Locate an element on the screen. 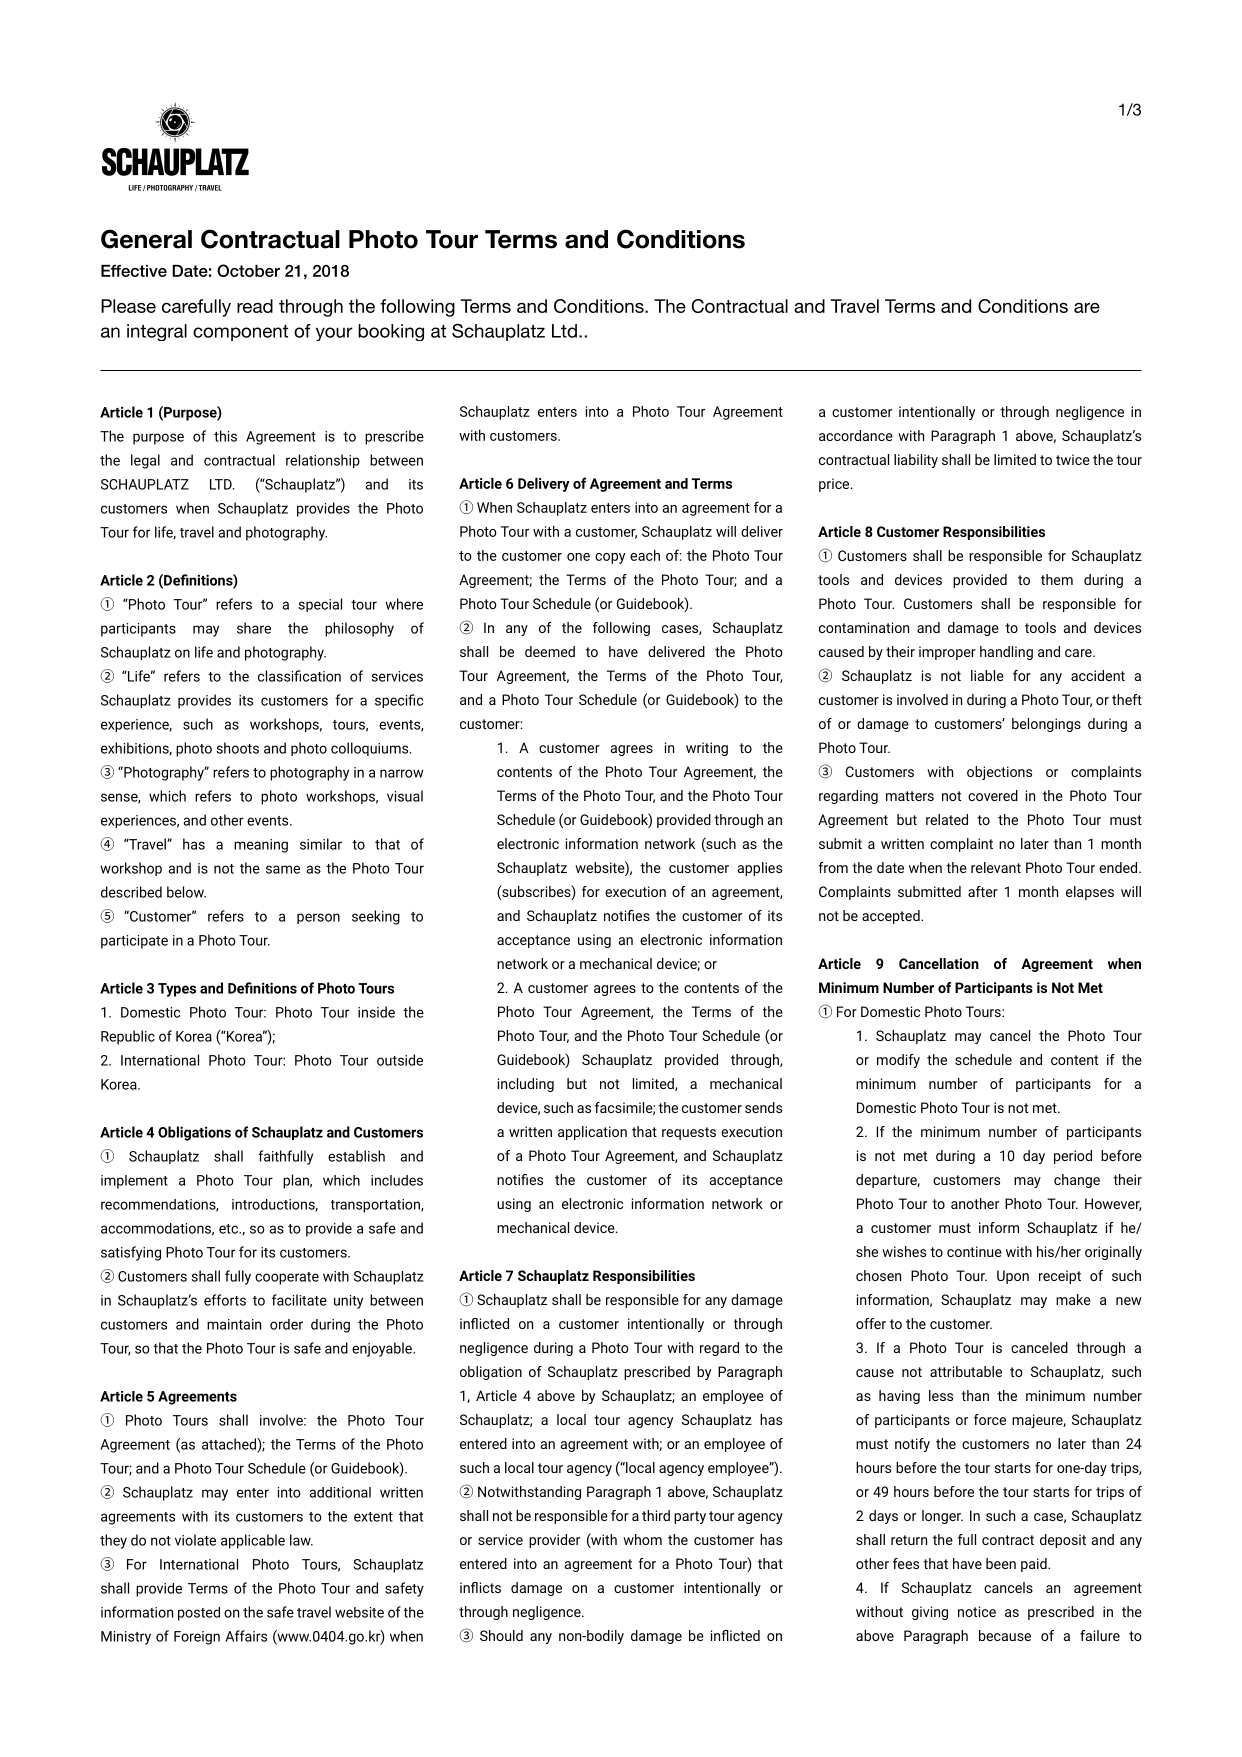 This screenshot has width=1242, height=1757. after is located at coordinates (983, 891).
